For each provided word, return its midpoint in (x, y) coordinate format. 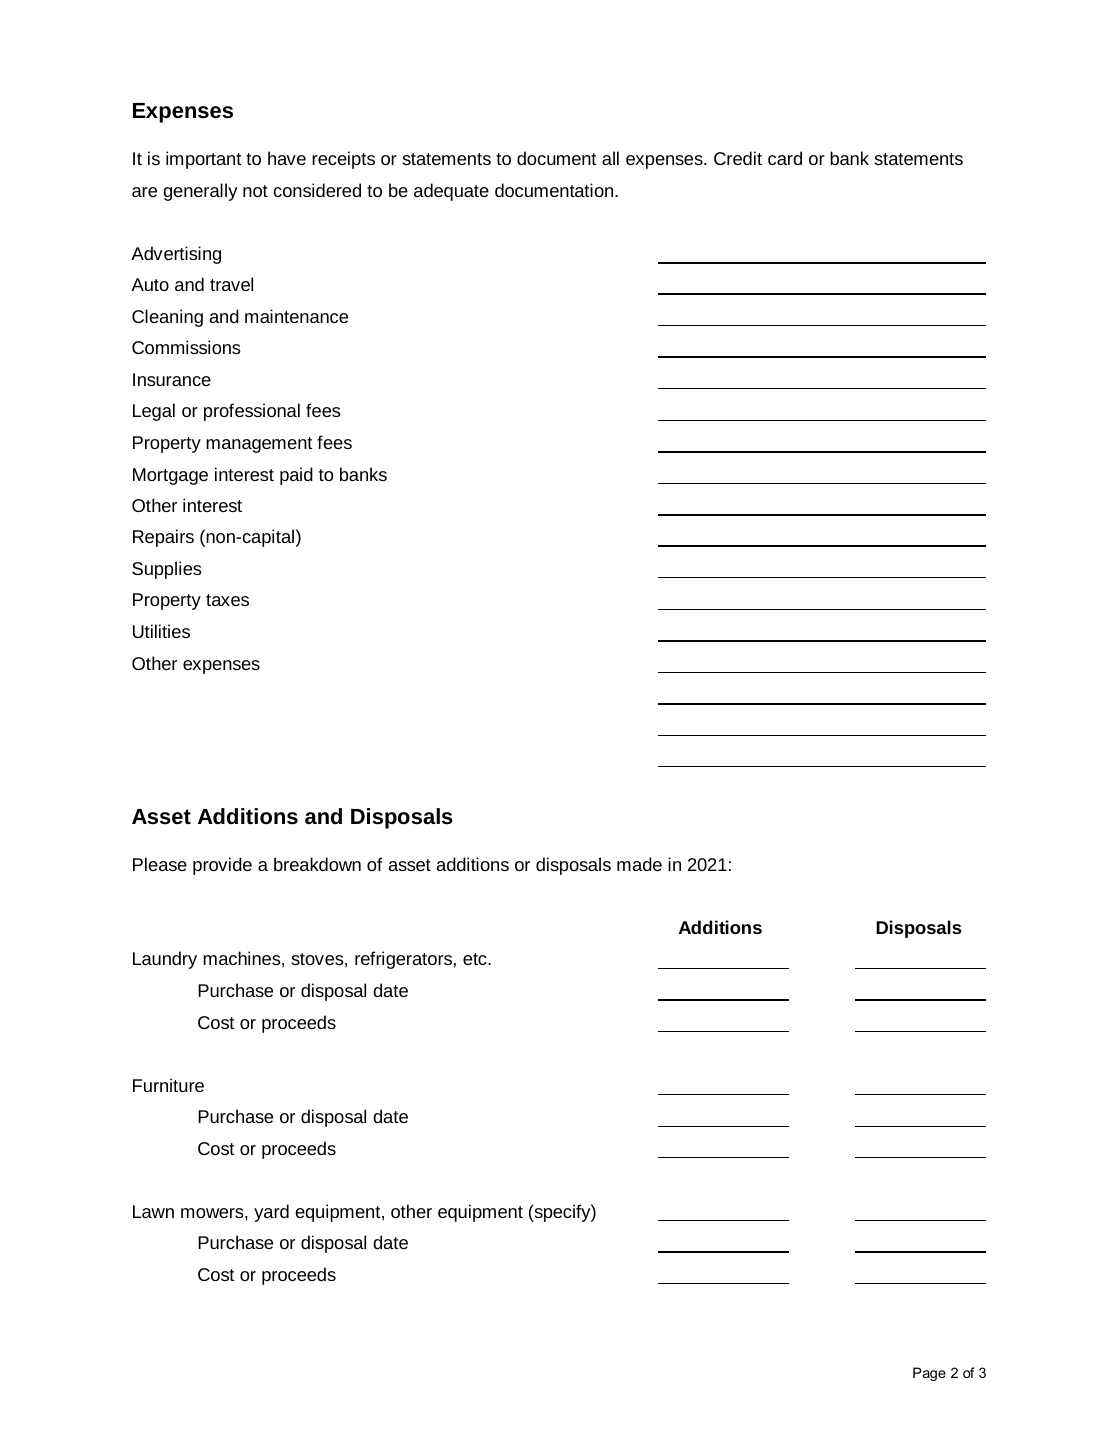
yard (271, 1213)
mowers (213, 1213)
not (255, 191)
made (639, 864)
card (785, 158)
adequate (451, 192)
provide (222, 866)
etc (476, 959)
